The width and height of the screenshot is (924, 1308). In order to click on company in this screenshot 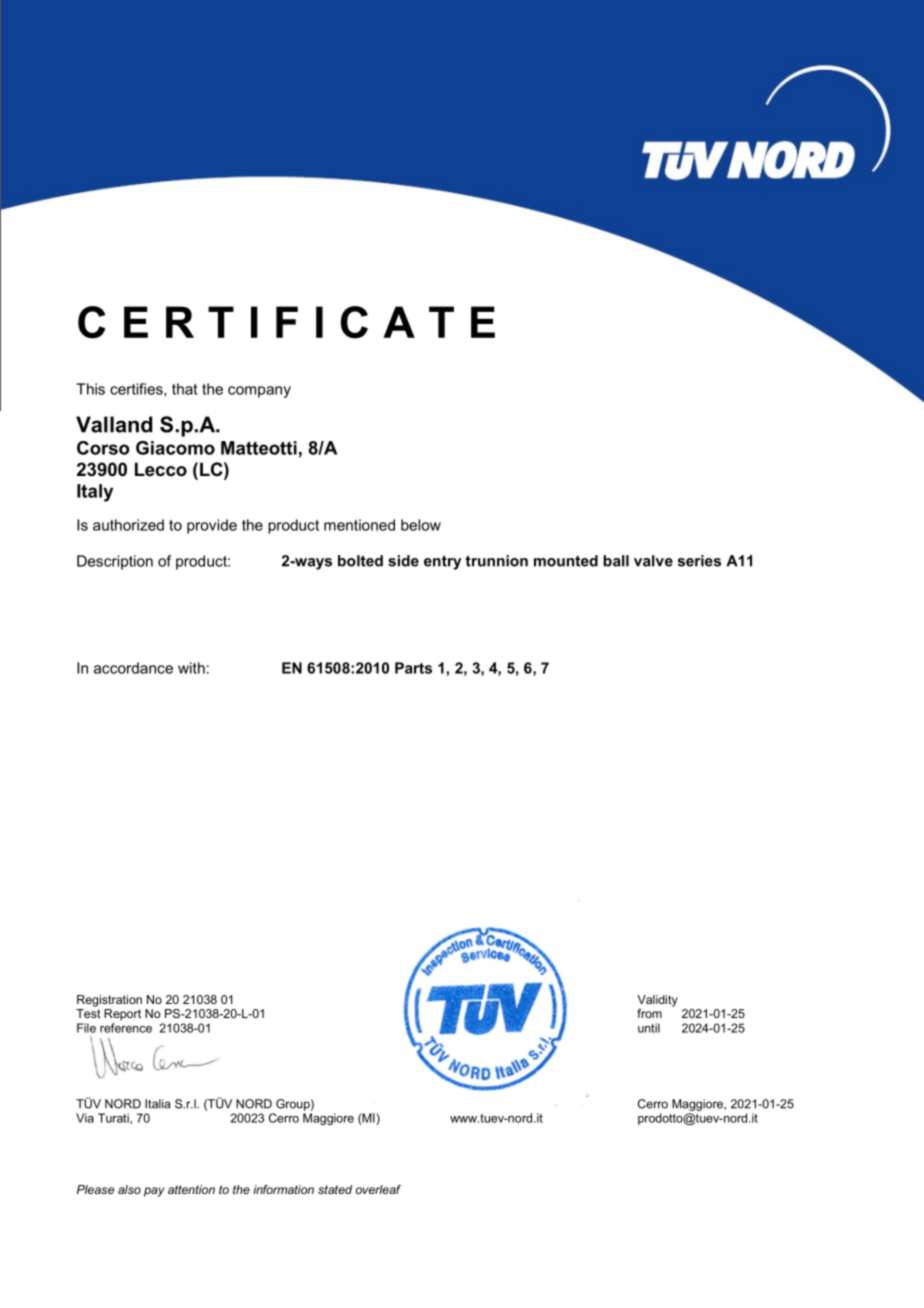, I will do `click(259, 392)`.
